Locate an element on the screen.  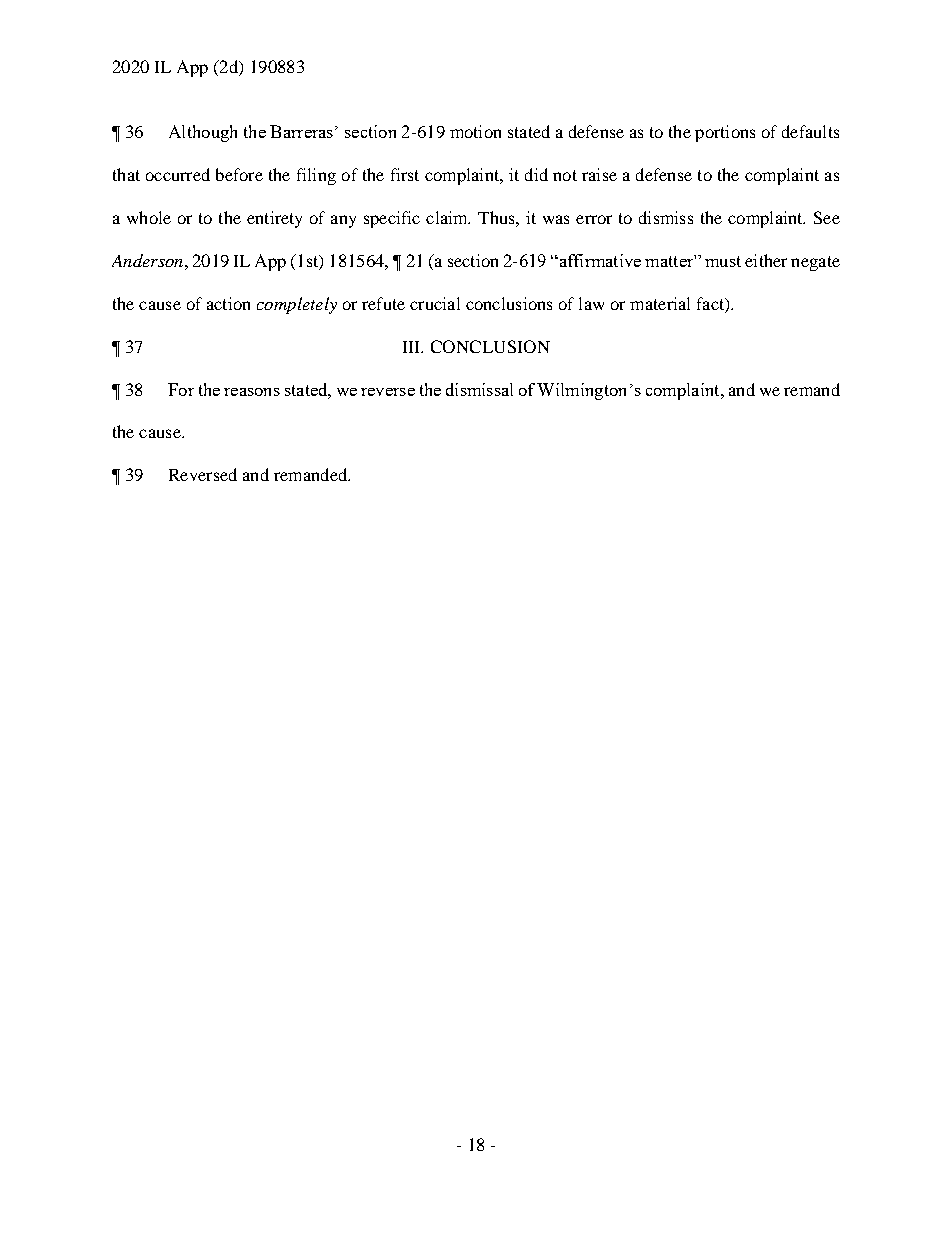
action is located at coordinates (228, 303).
